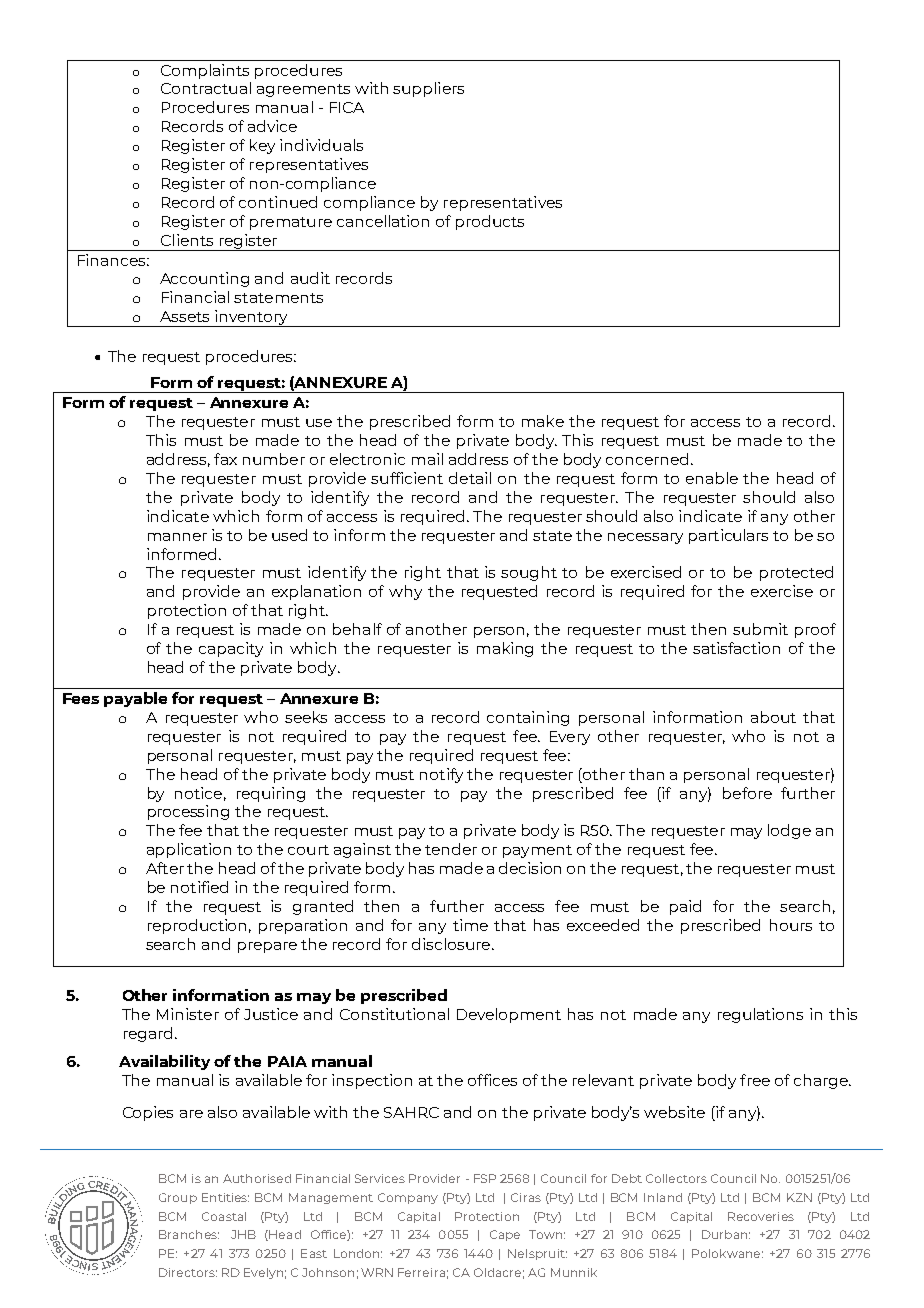 The height and width of the screenshot is (1308, 924). What do you see at coordinates (505, 1235) in the screenshot?
I see `Cape` at bounding box center [505, 1235].
